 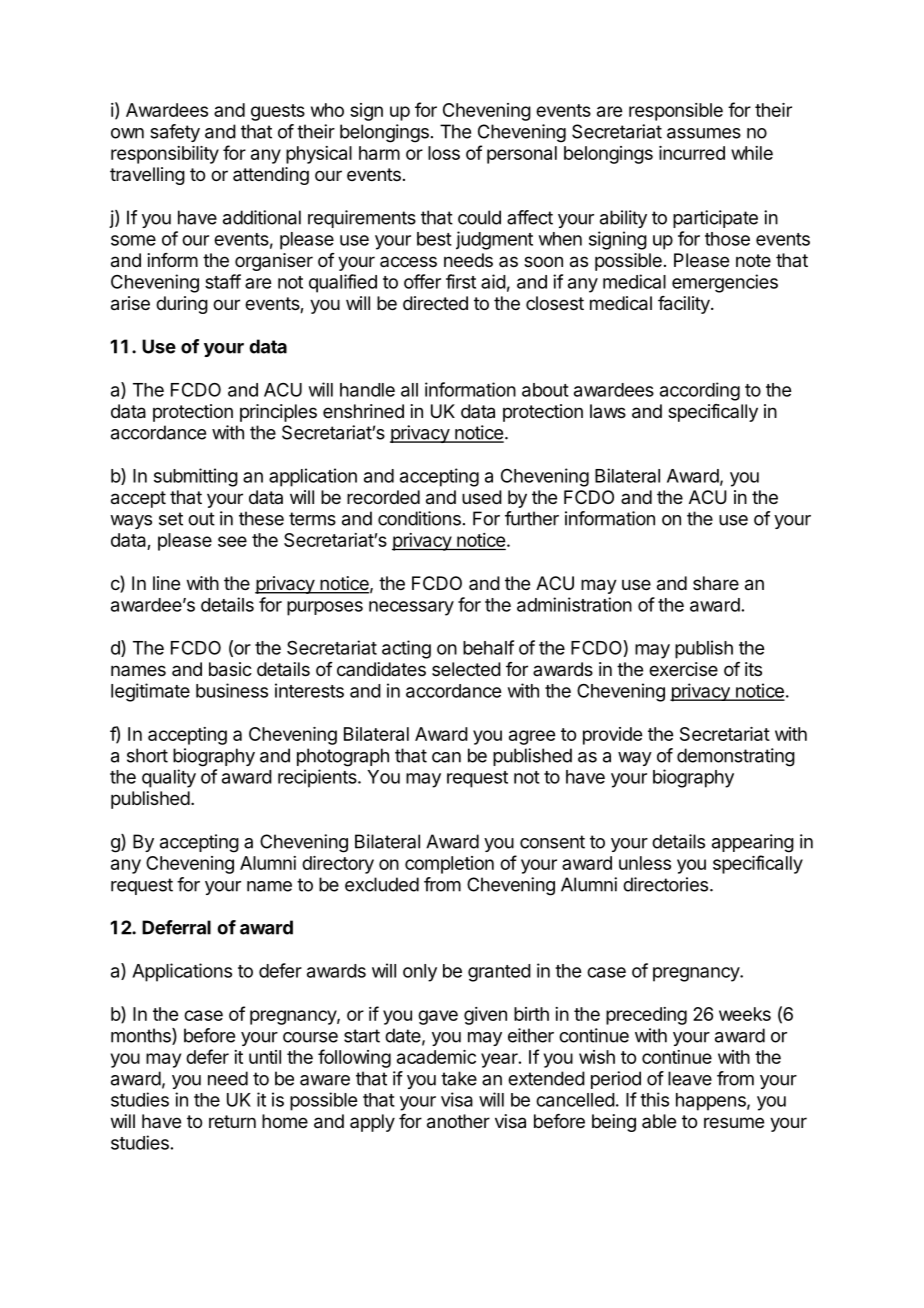 I want to click on share, so click(x=716, y=583).
